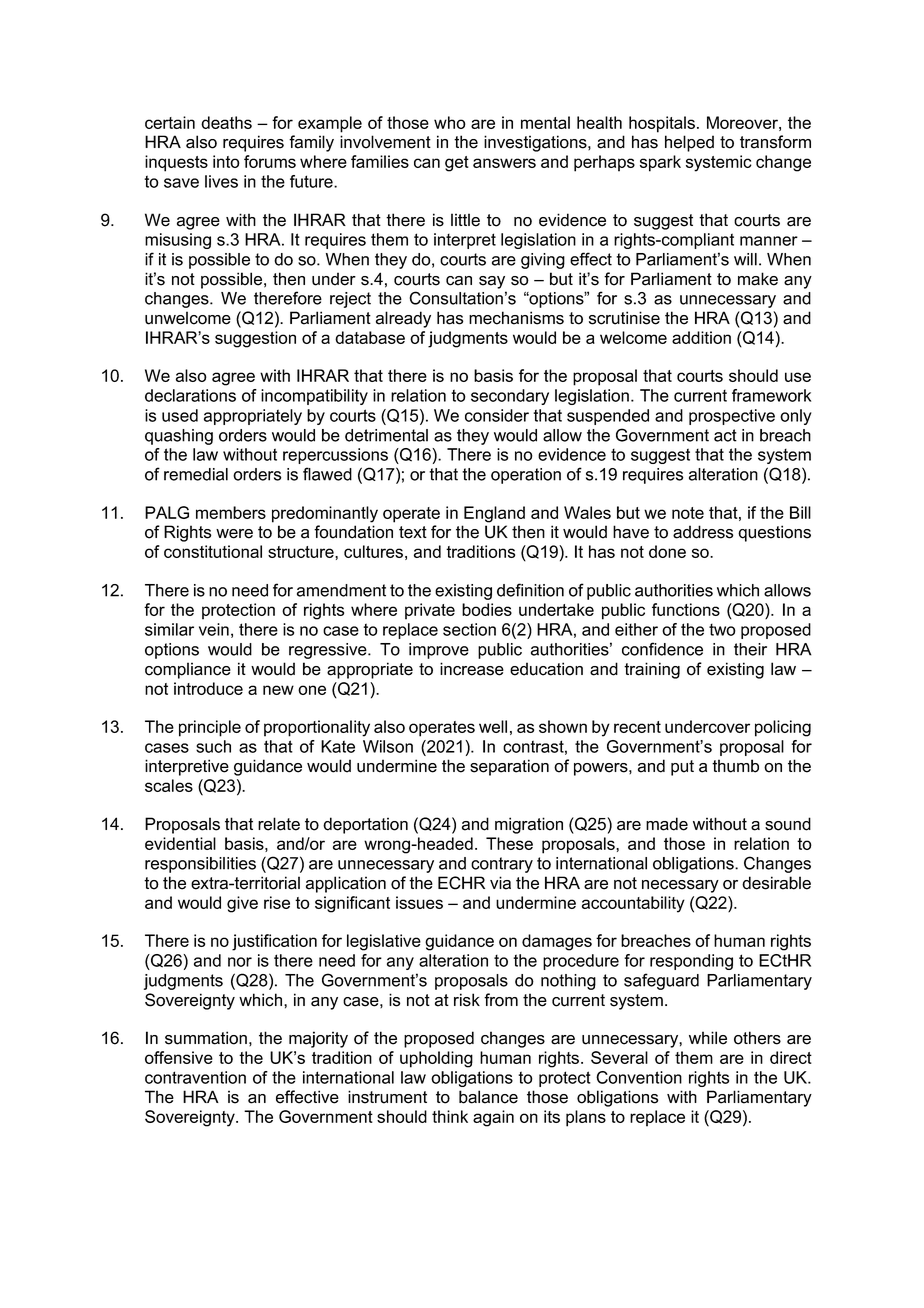 The height and width of the screenshot is (1308, 924). What do you see at coordinates (213, 746) in the screenshot?
I see `such` at bounding box center [213, 746].
